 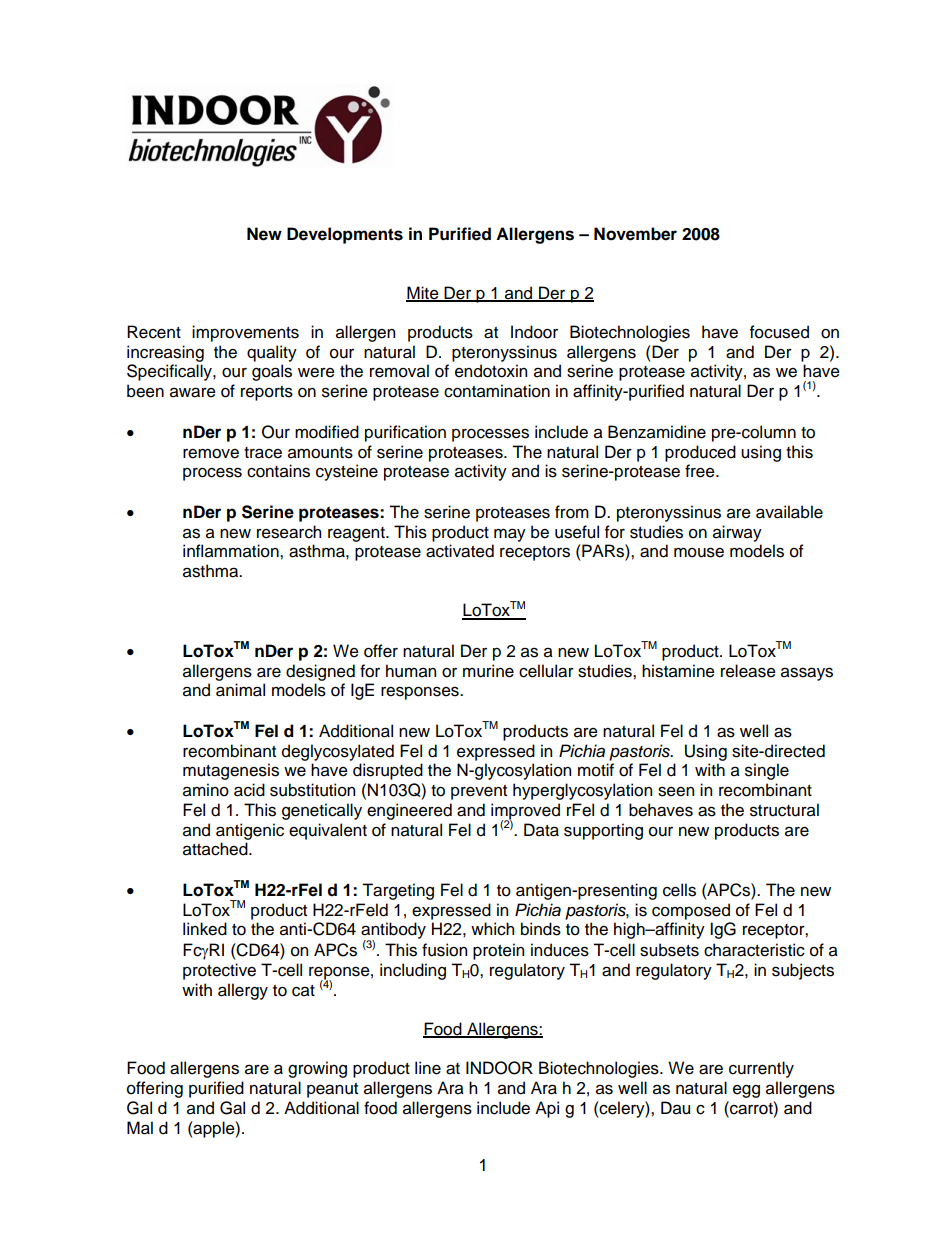 I want to click on growing, so click(x=317, y=1069).
